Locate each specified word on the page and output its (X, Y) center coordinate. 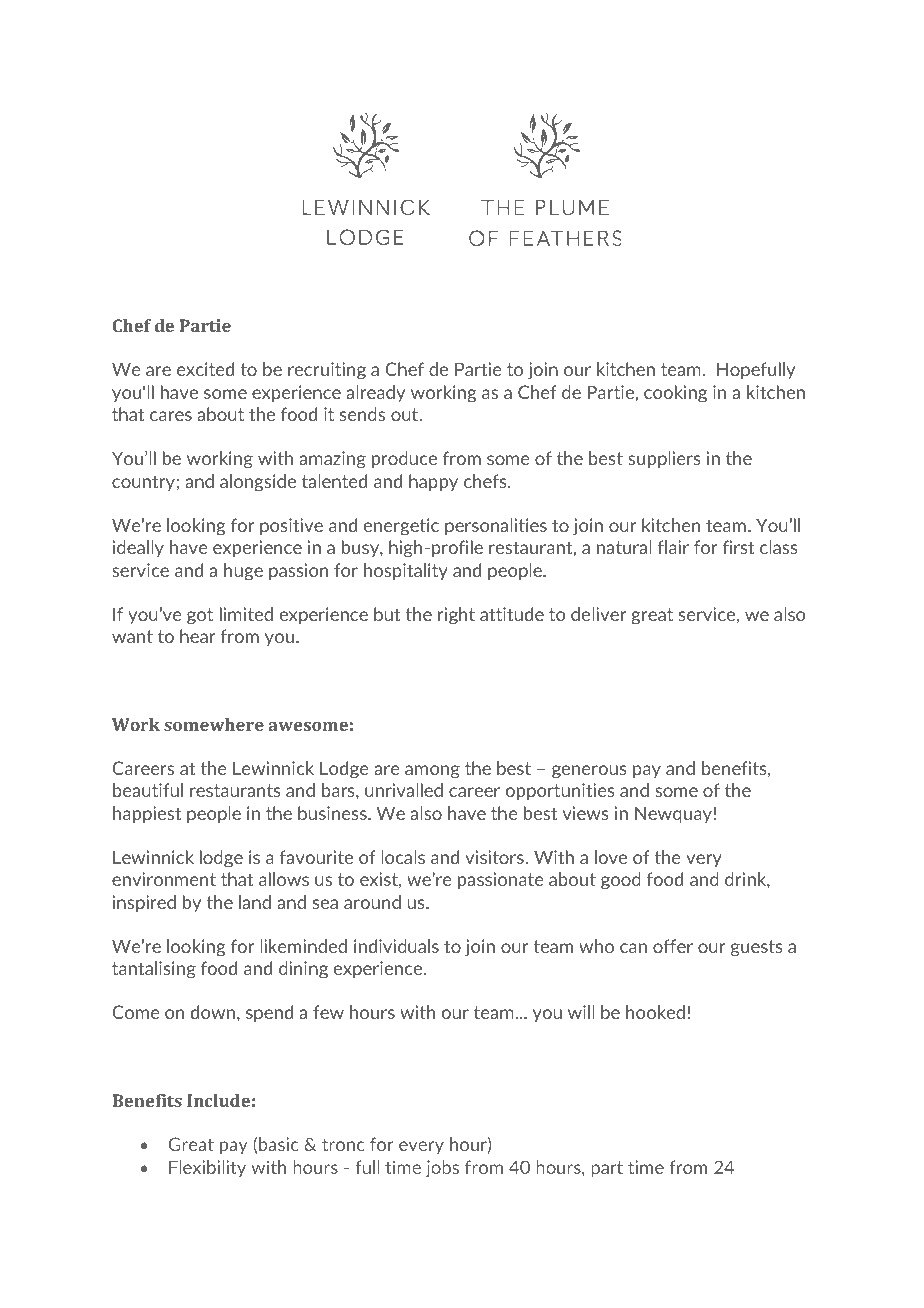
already (375, 393)
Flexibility (207, 1168)
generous (589, 772)
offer (673, 946)
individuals (396, 946)
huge (243, 572)
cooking (675, 394)
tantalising (154, 970)
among (432, 772)
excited (205, 369)
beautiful (148, 790)
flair (673, 547)
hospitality (406, 571)
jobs (442, 1169)
